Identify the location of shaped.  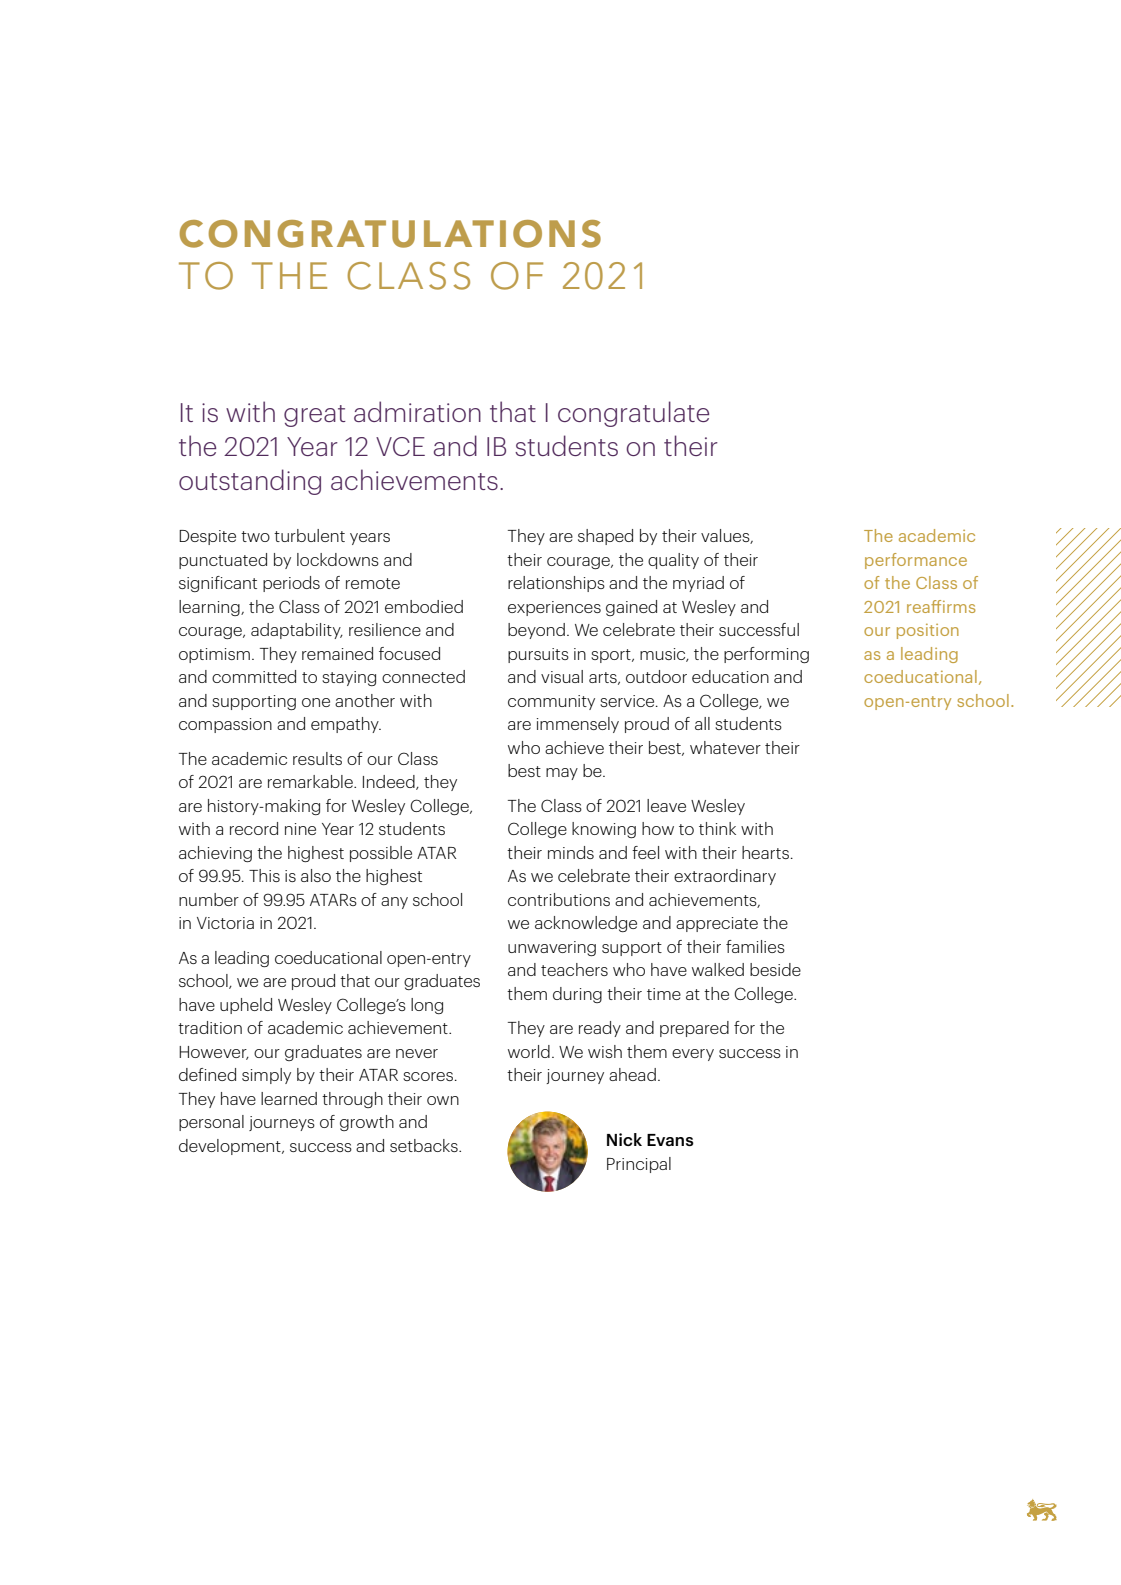
(605, 537).
